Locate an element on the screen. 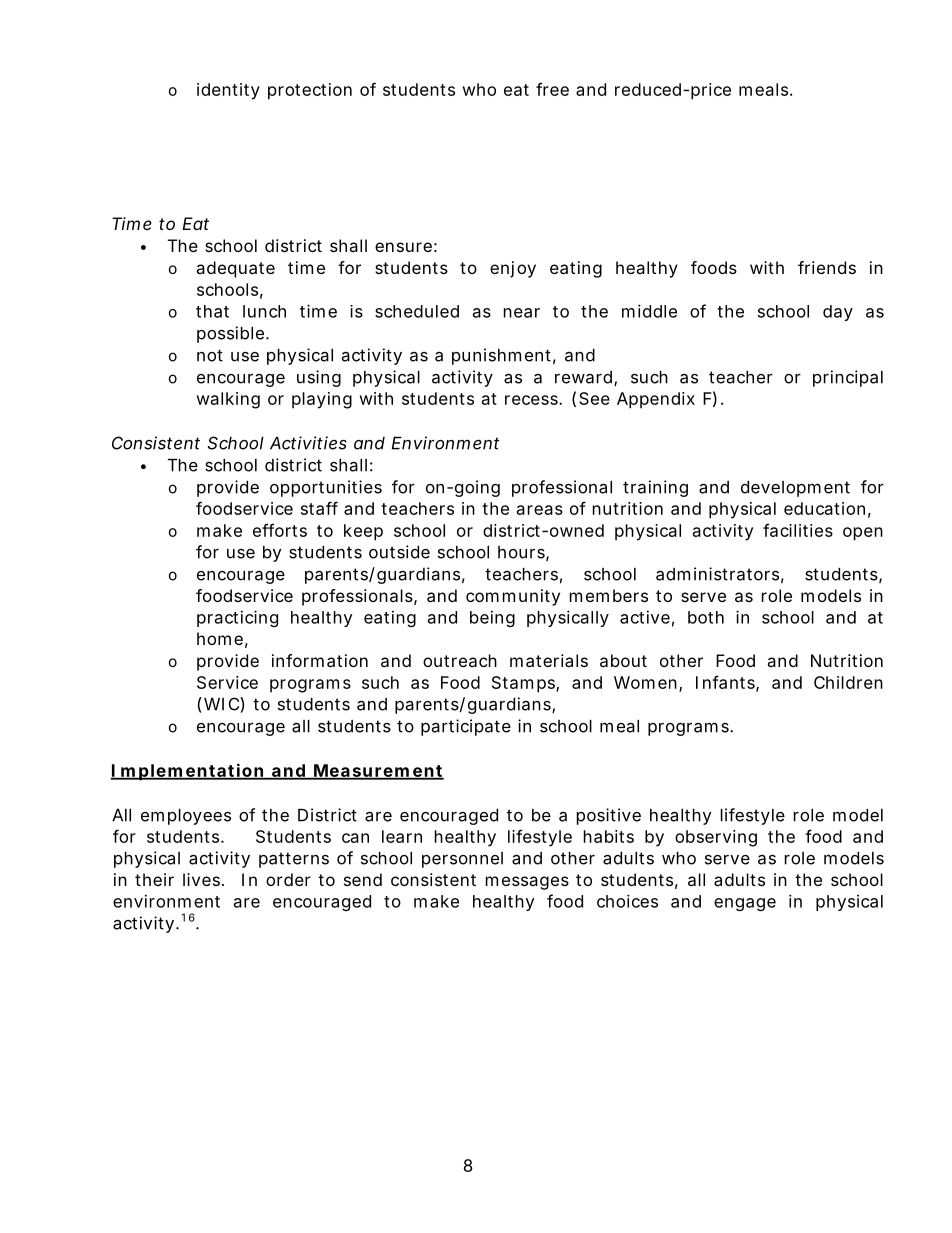 The image size is (952, 1233). lunch is located at coordinates (264, 311).
